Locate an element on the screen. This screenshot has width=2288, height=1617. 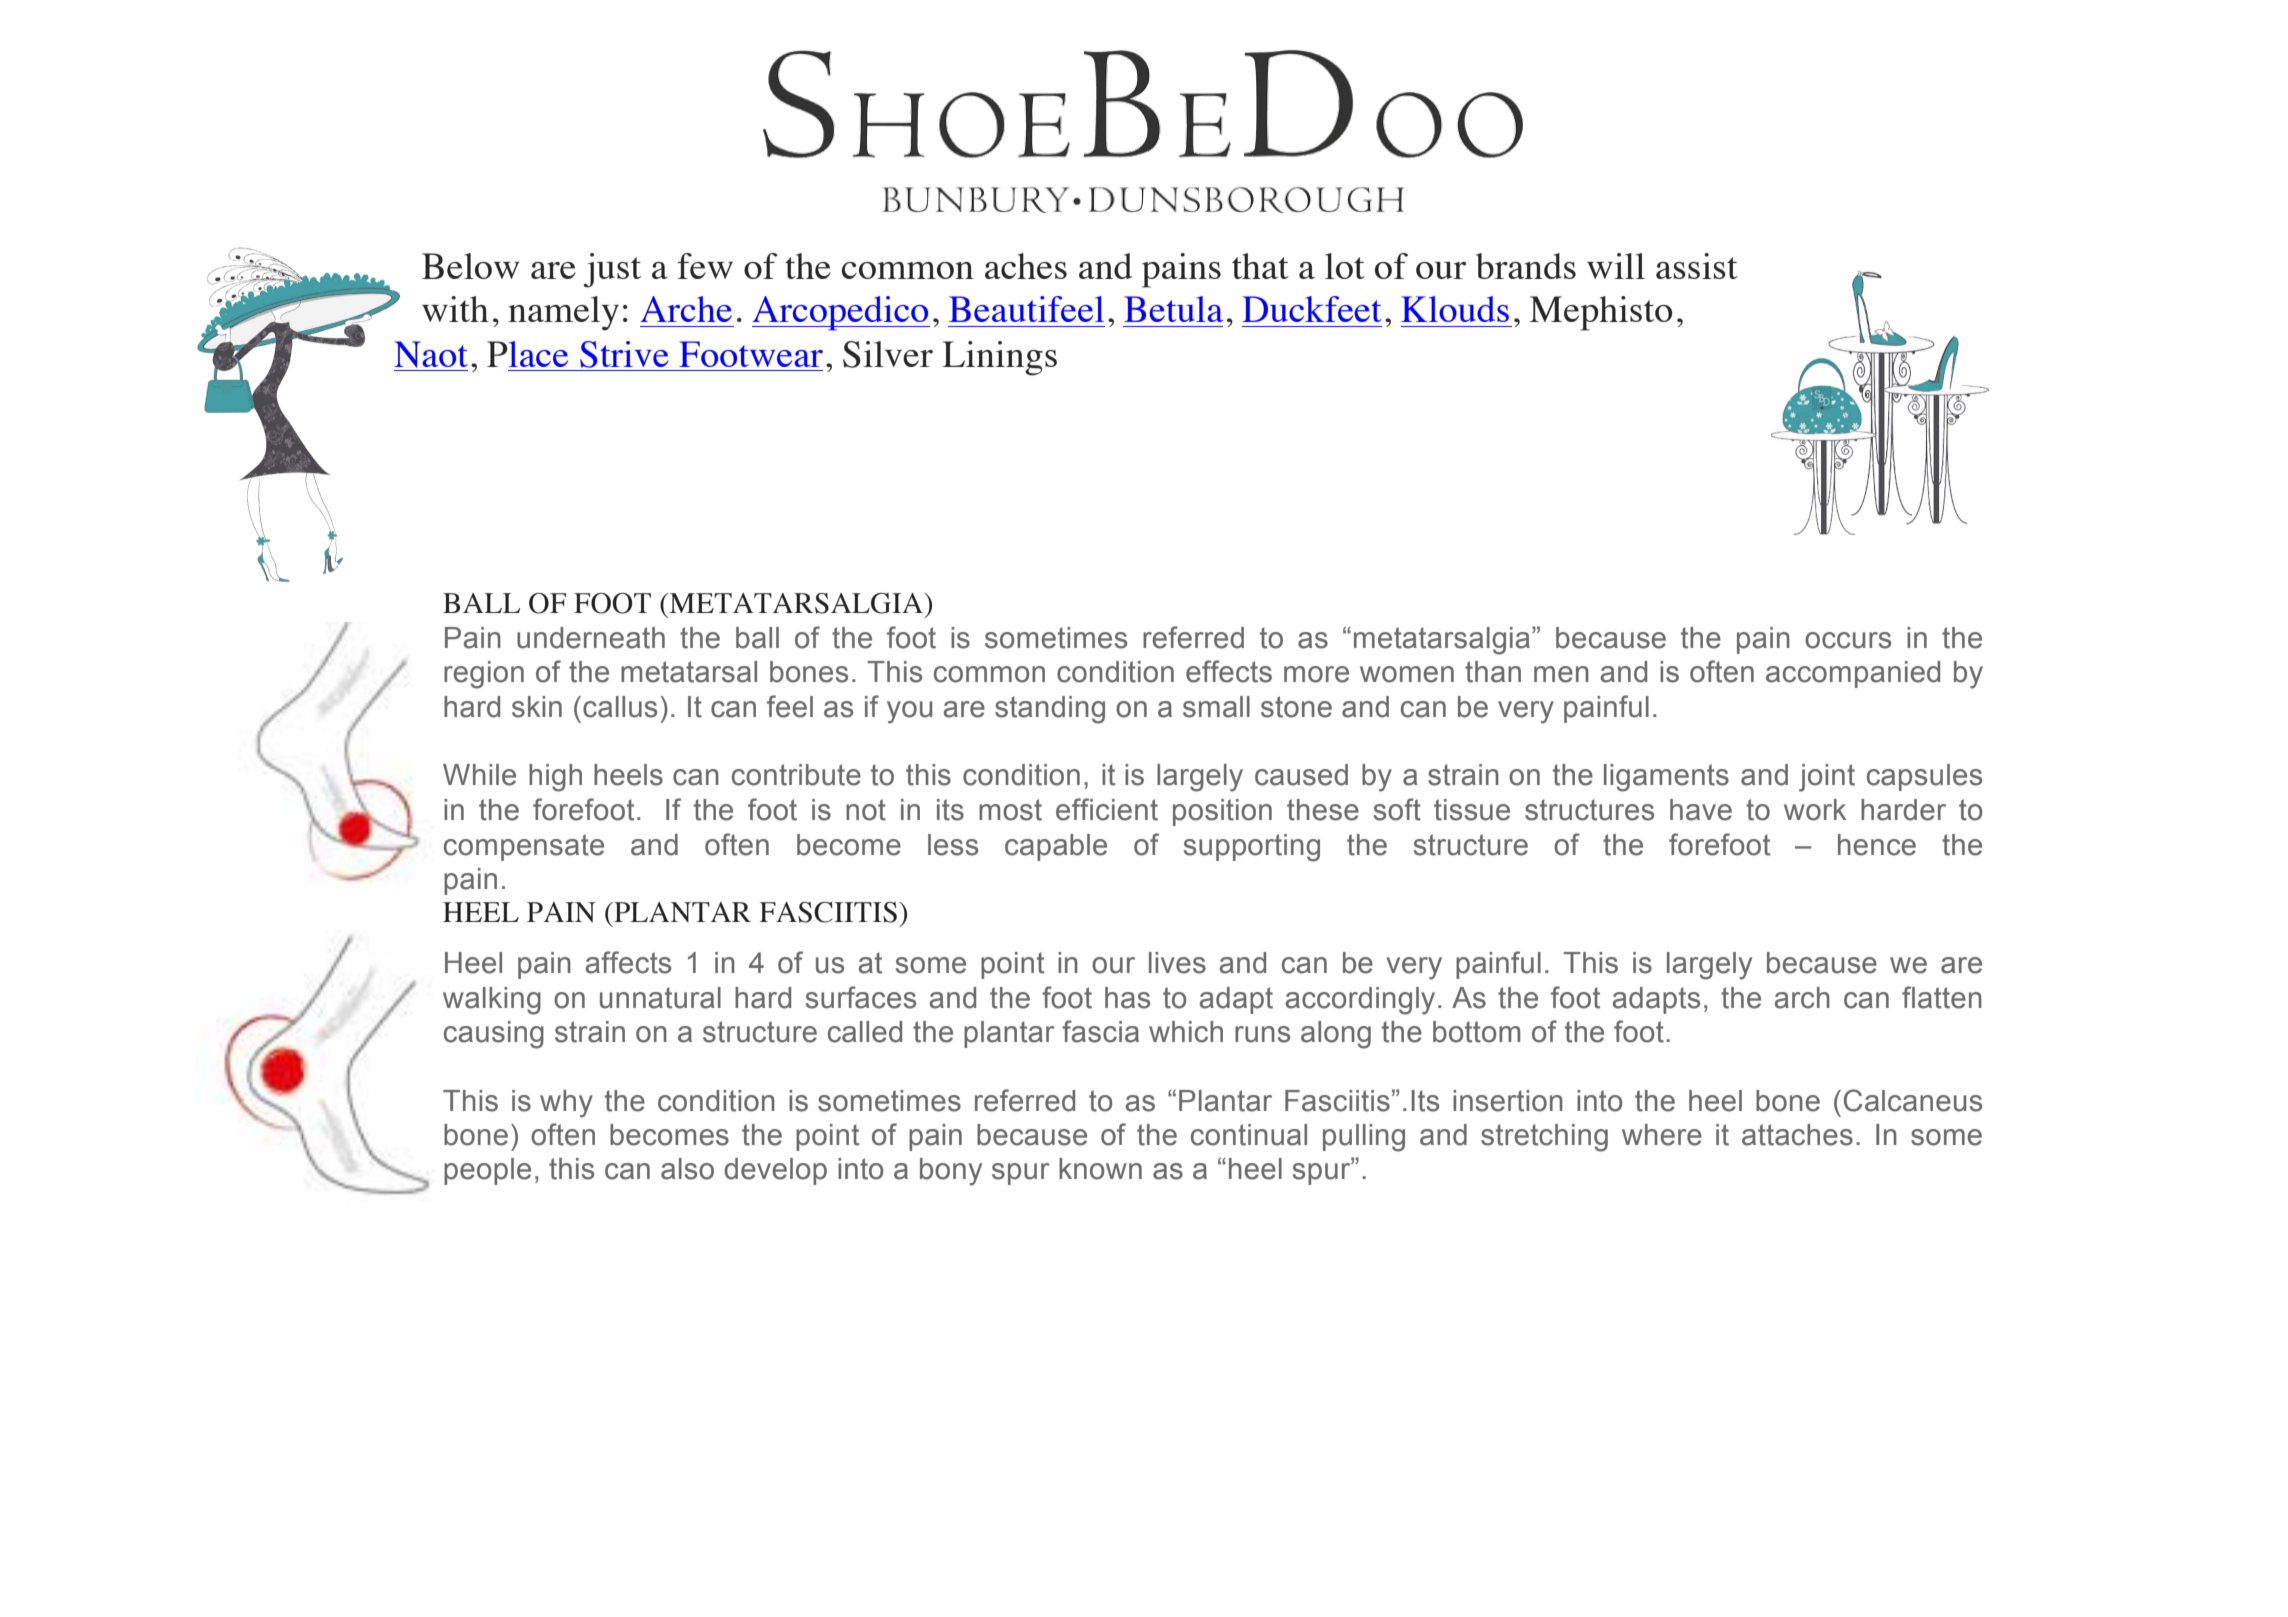
effects is located at coordinates (1229, 671).
